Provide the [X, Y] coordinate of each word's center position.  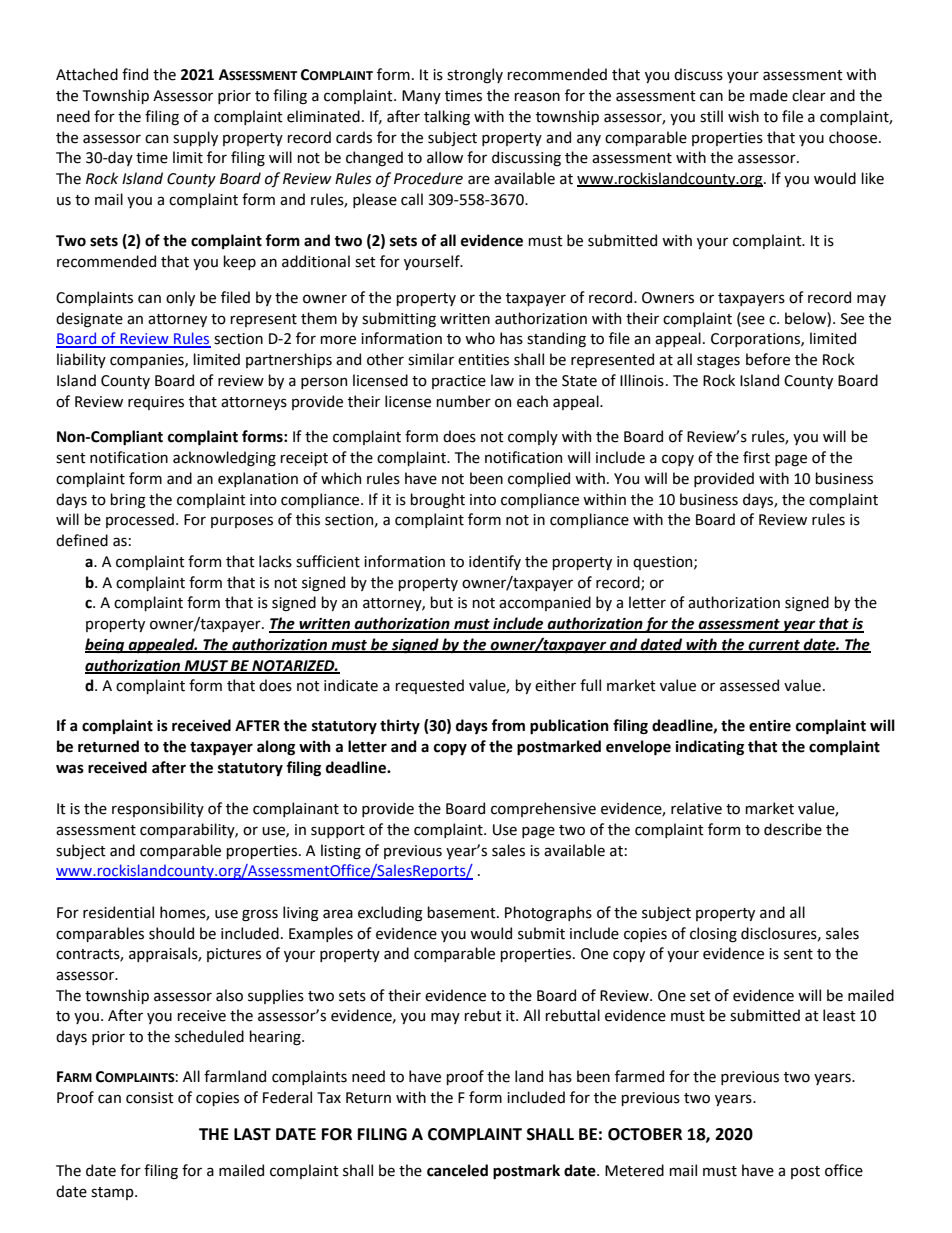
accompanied [545, 603]
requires [156, 403]
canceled [457, 1170]
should [171, 933]
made [769, 95]
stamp [113, 1193]
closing [713, 934]
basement [462, 912]
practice [459, 382]
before [768, 359]
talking [447, 117]
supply [195, 138]
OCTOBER [645, 1134]
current [774, 646]
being [106, 646]
